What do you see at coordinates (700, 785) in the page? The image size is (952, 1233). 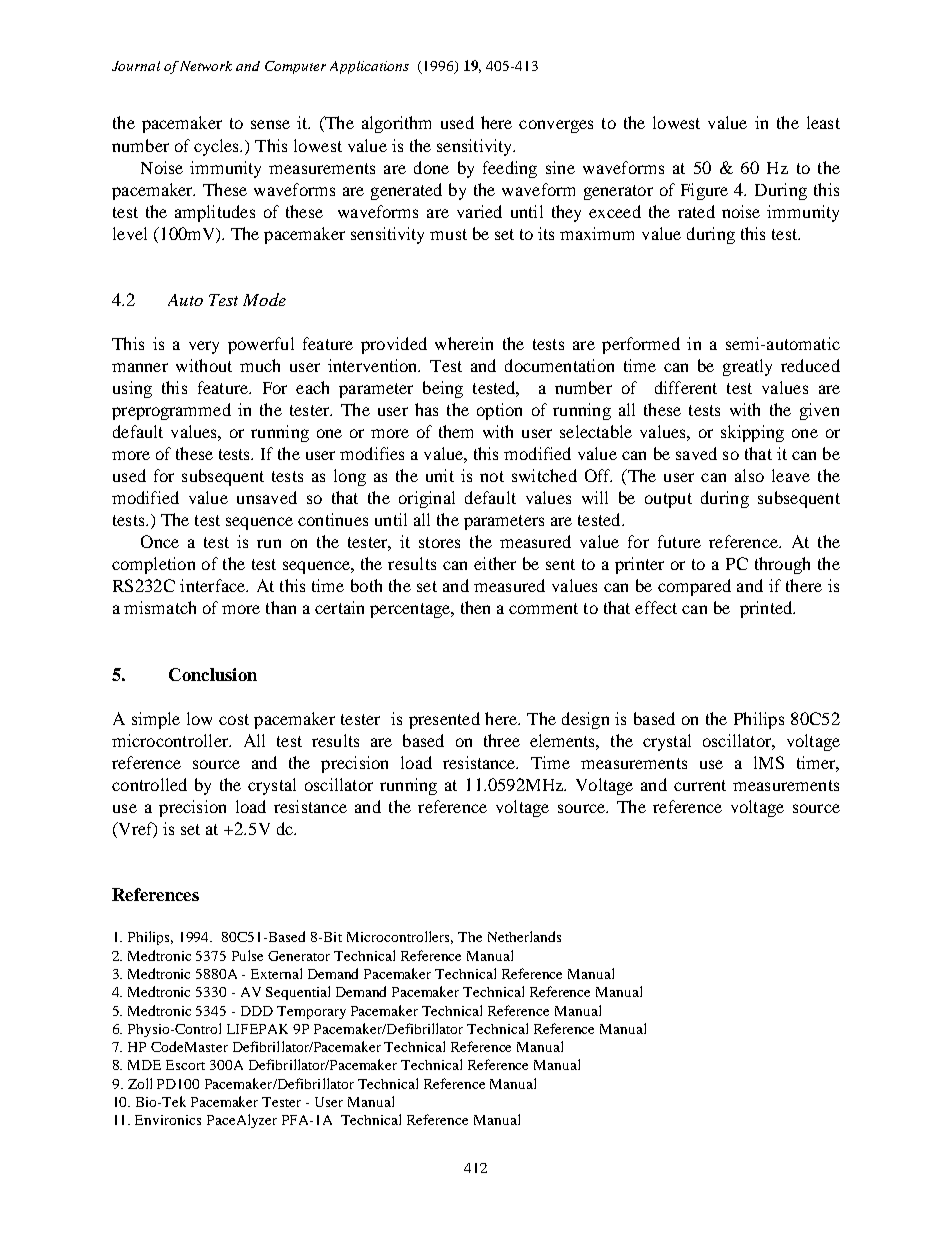 I see `current` at bounding box center [700, 785].
